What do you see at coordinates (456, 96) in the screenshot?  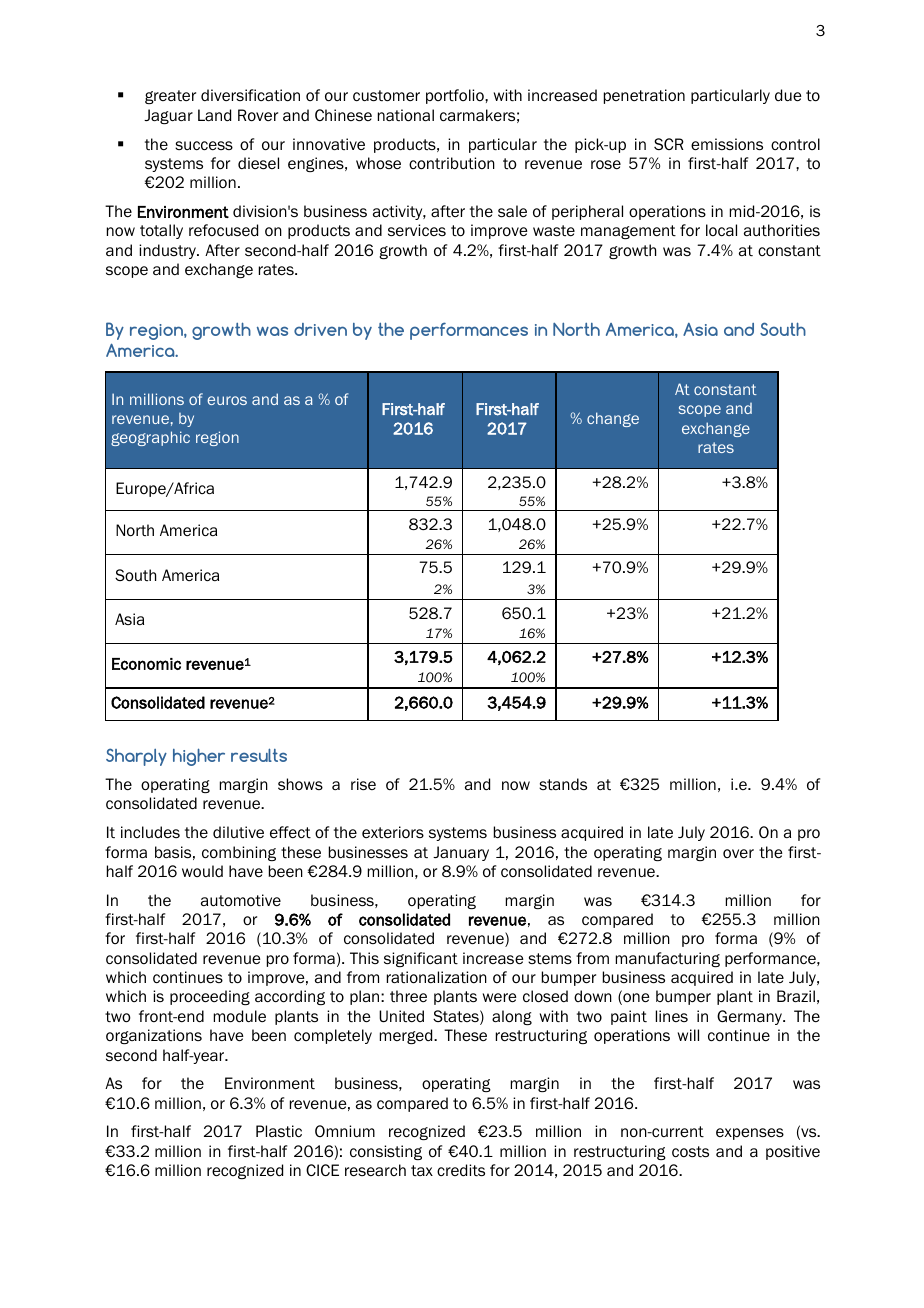 I see `portfolio` at bounding box center [456, 96].
